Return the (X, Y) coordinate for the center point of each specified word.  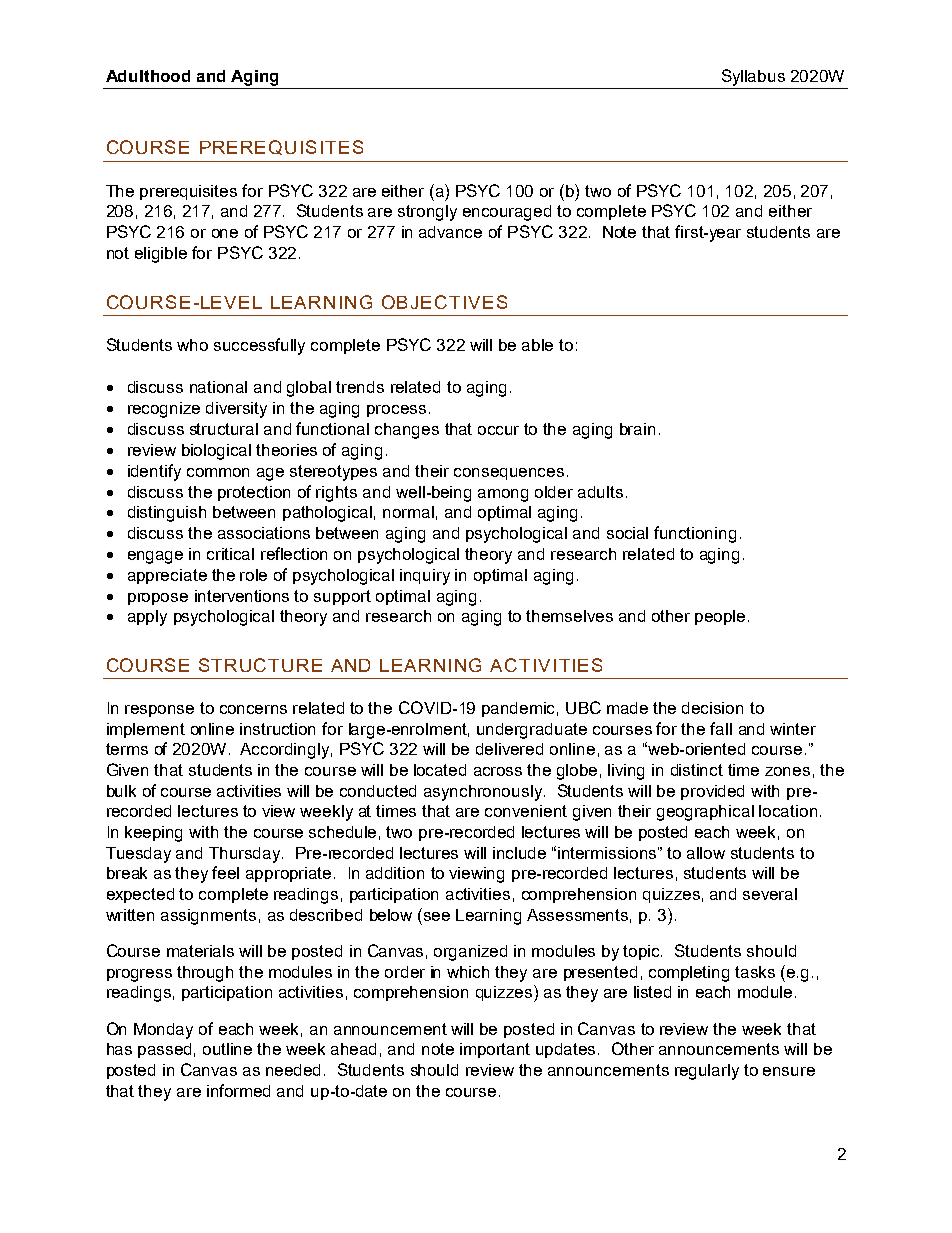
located (440, 770)
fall (721, 728)
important (495, 1050)
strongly (427, 213)
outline (227, 1049)
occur (498, 430)
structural (224, 429)
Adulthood (148, 76)
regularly (707, 1072)
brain (637, 429)
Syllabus (753, 77)
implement (146, 730)
